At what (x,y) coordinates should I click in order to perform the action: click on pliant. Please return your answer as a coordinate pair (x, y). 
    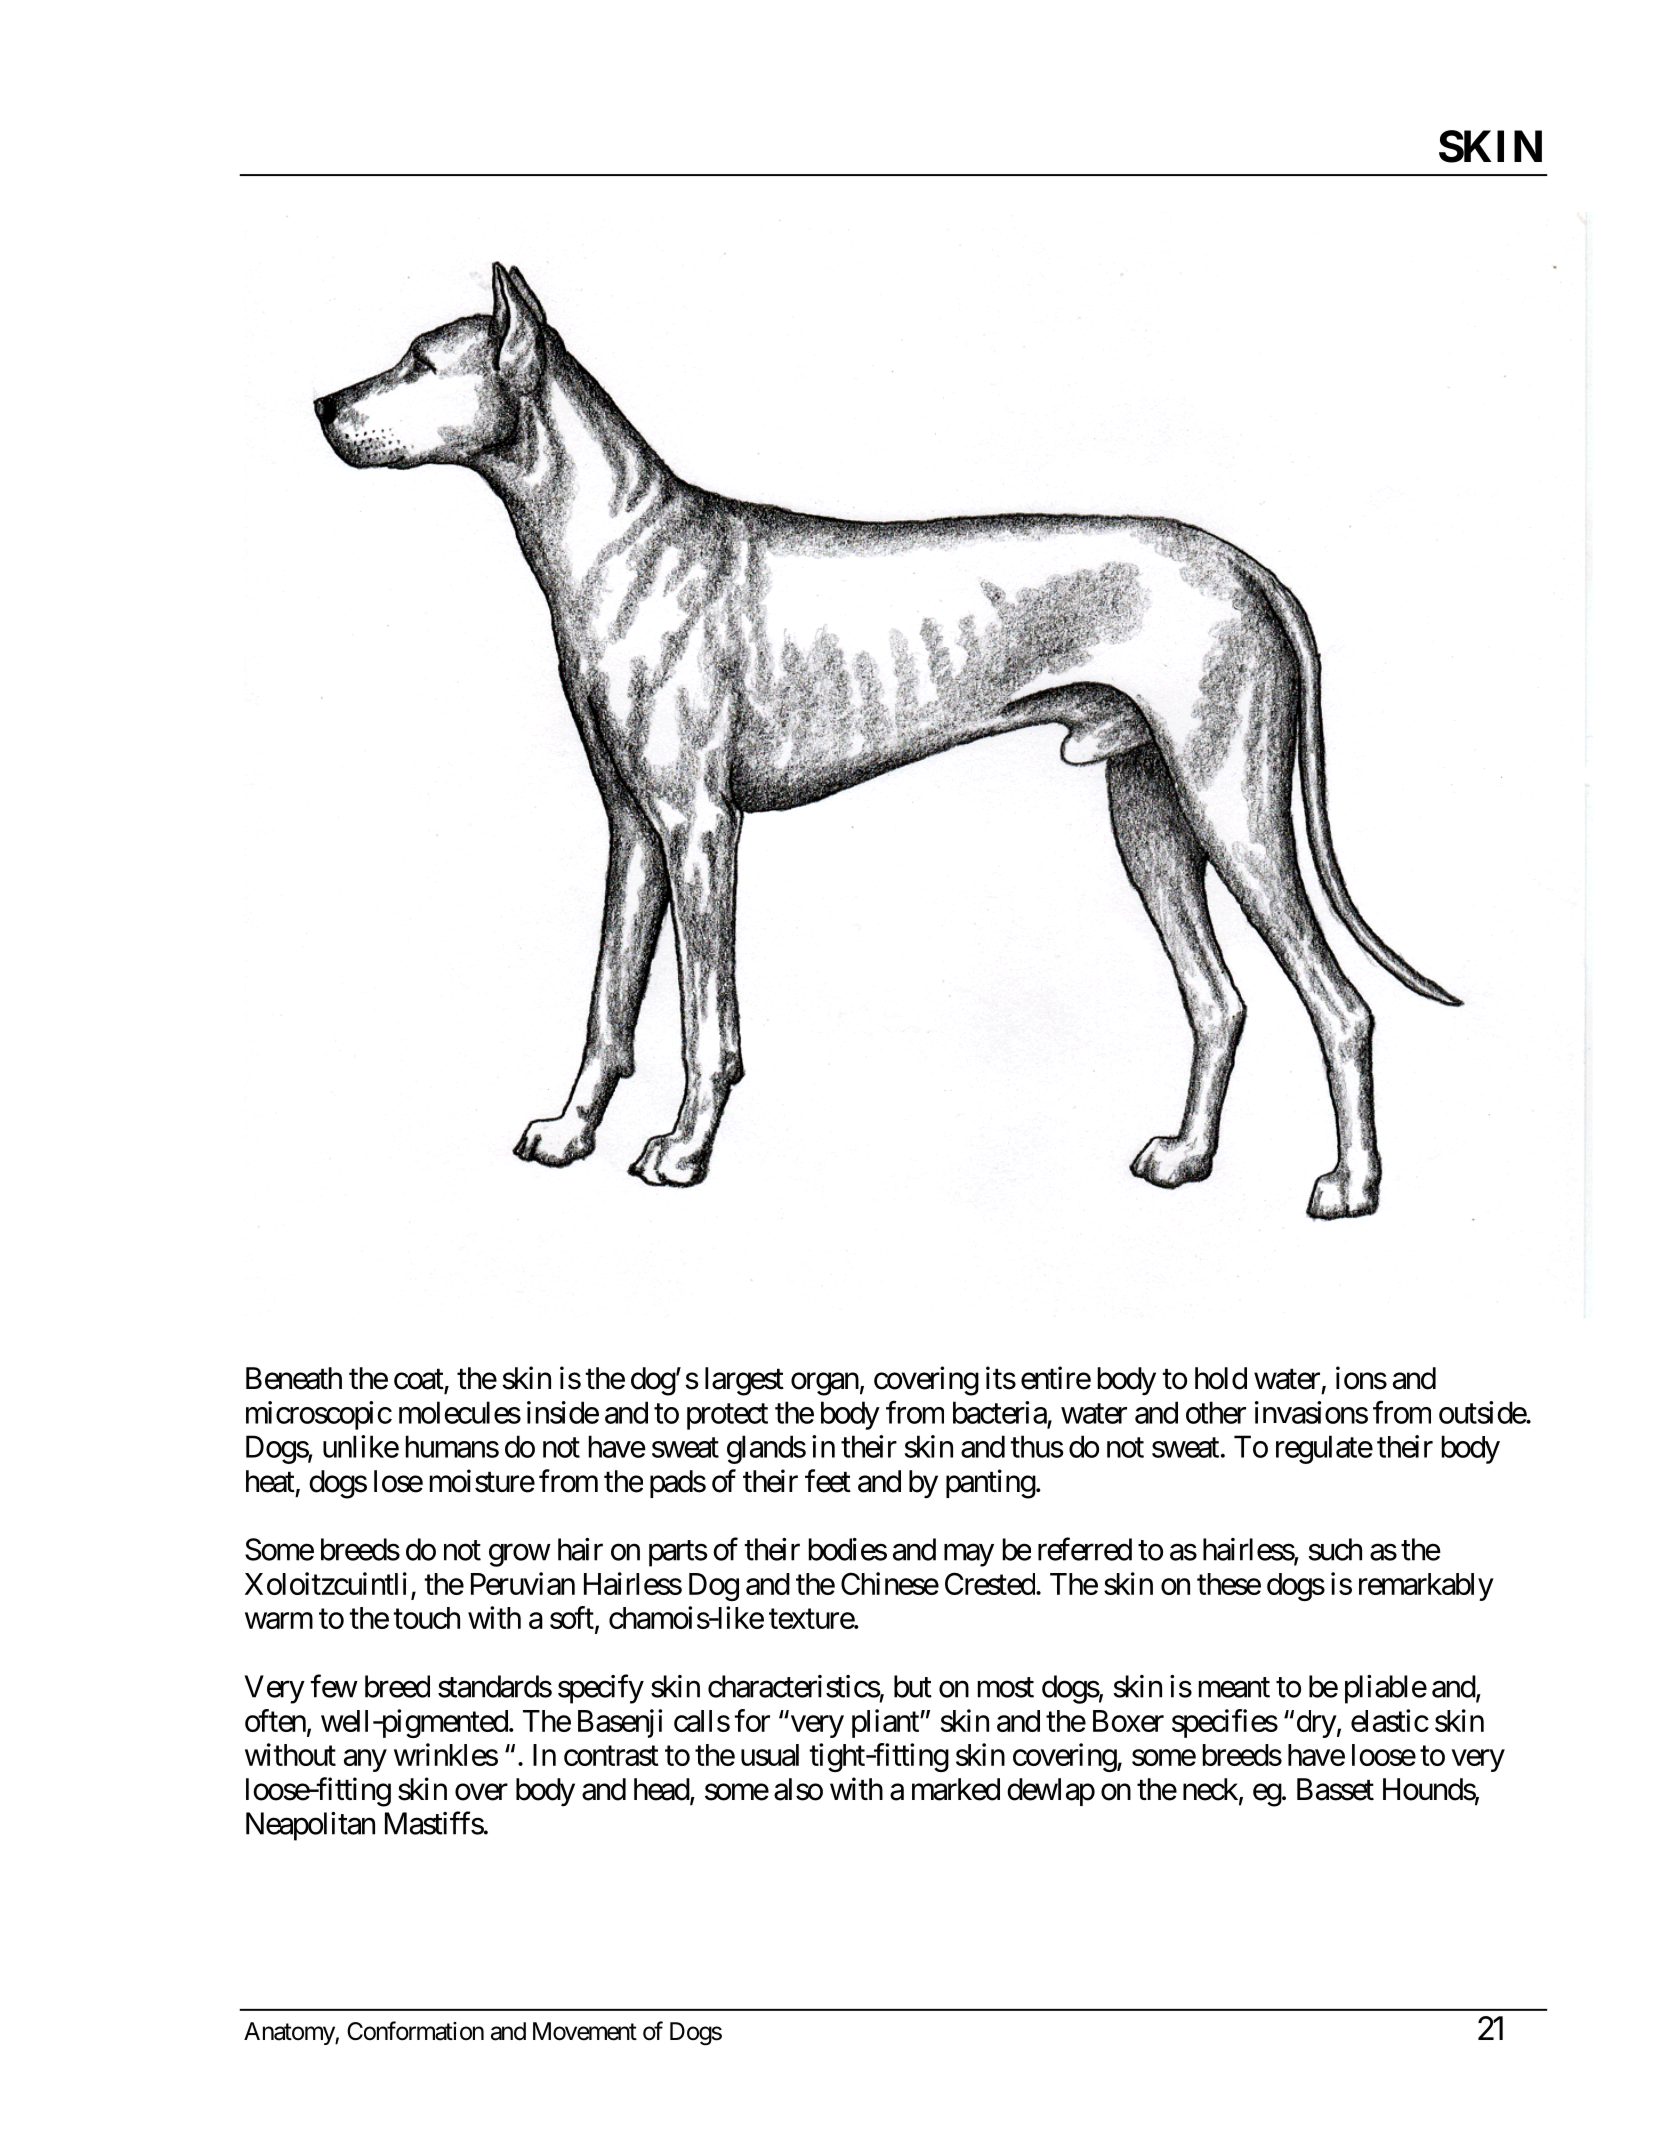
    Looking at the image, I should click on (886, 1723).
